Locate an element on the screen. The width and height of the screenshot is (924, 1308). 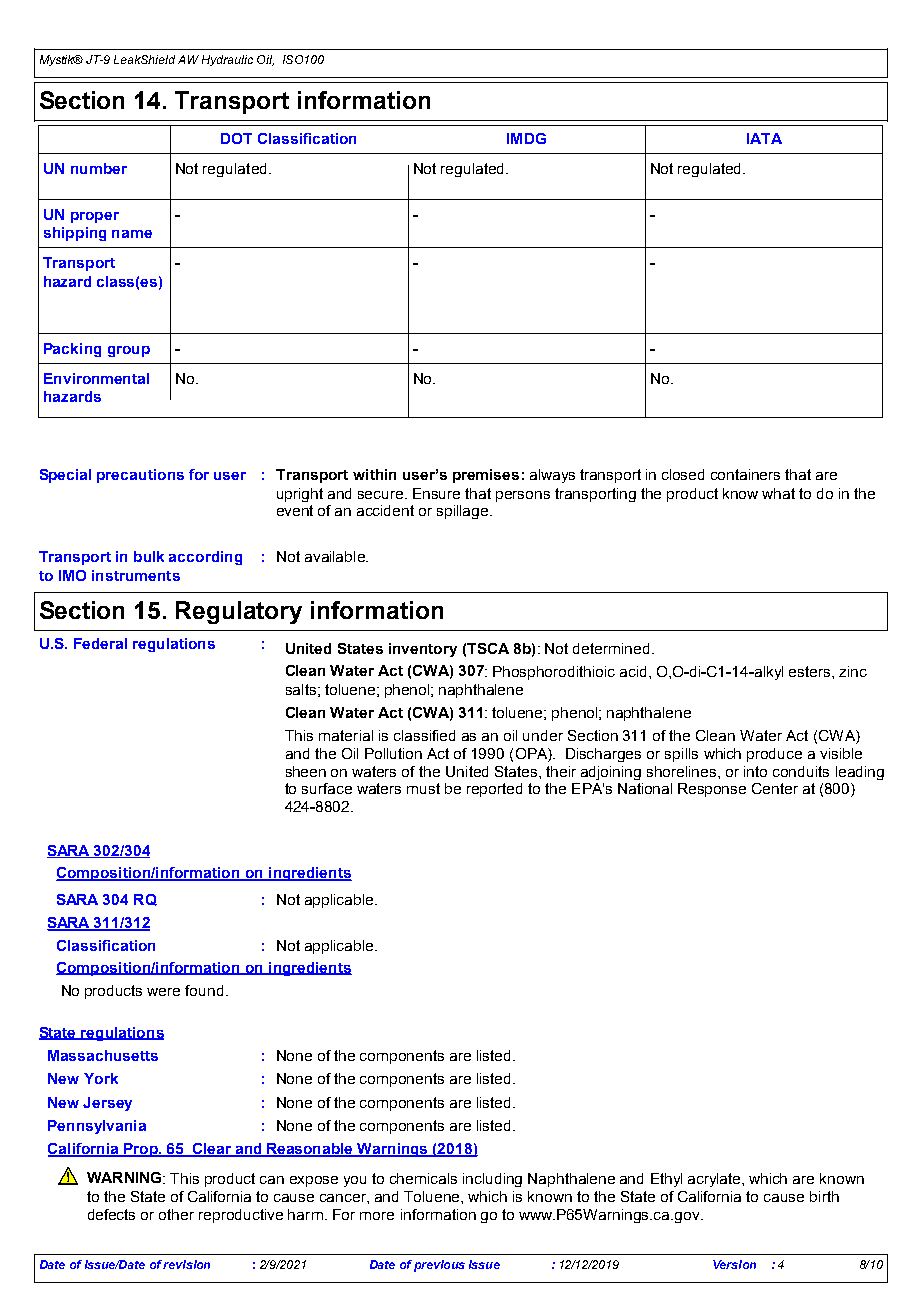
Hydraulic is located at coordinates (227, 60).
